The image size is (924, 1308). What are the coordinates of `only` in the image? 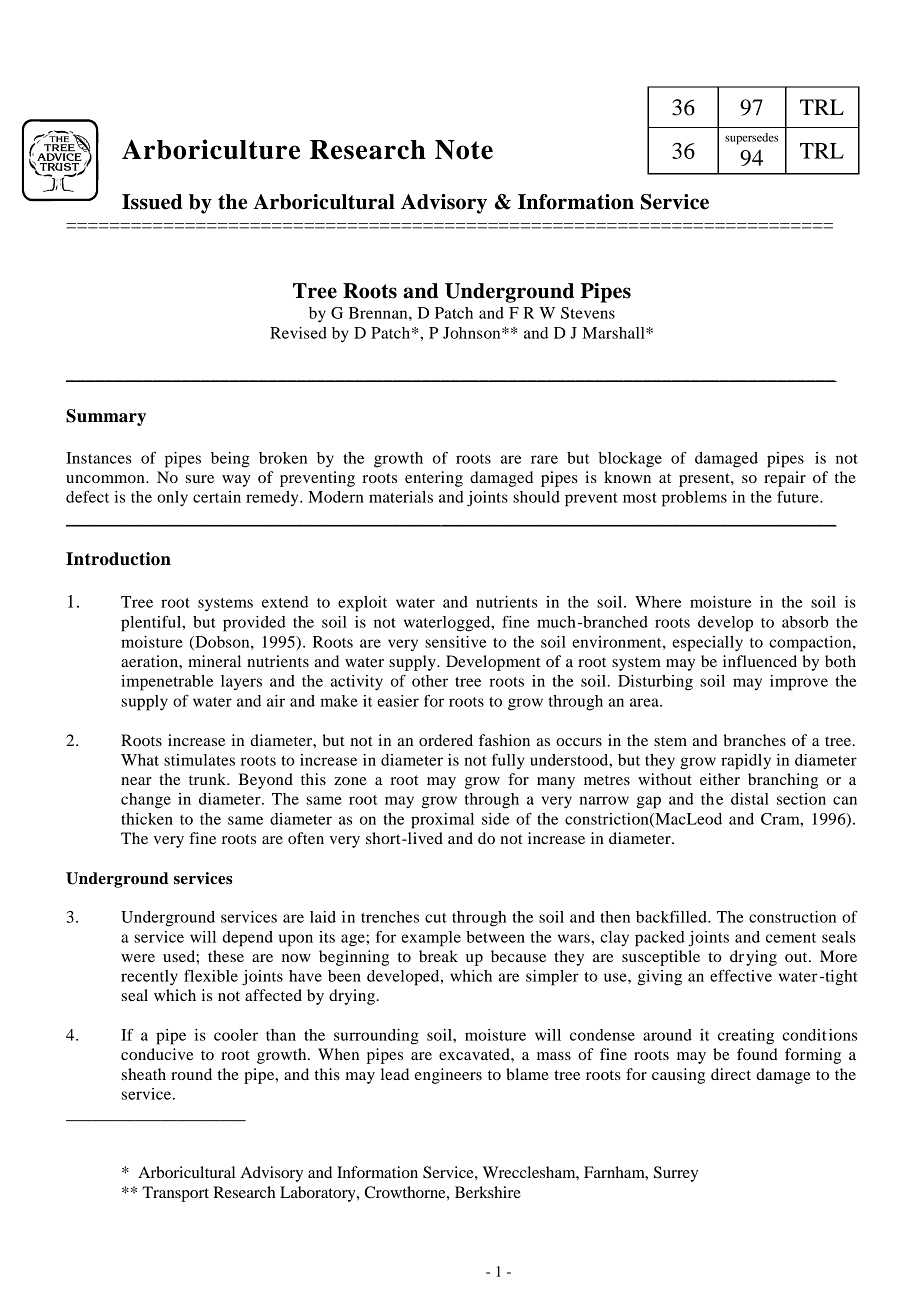 It's located at (172, 499).
